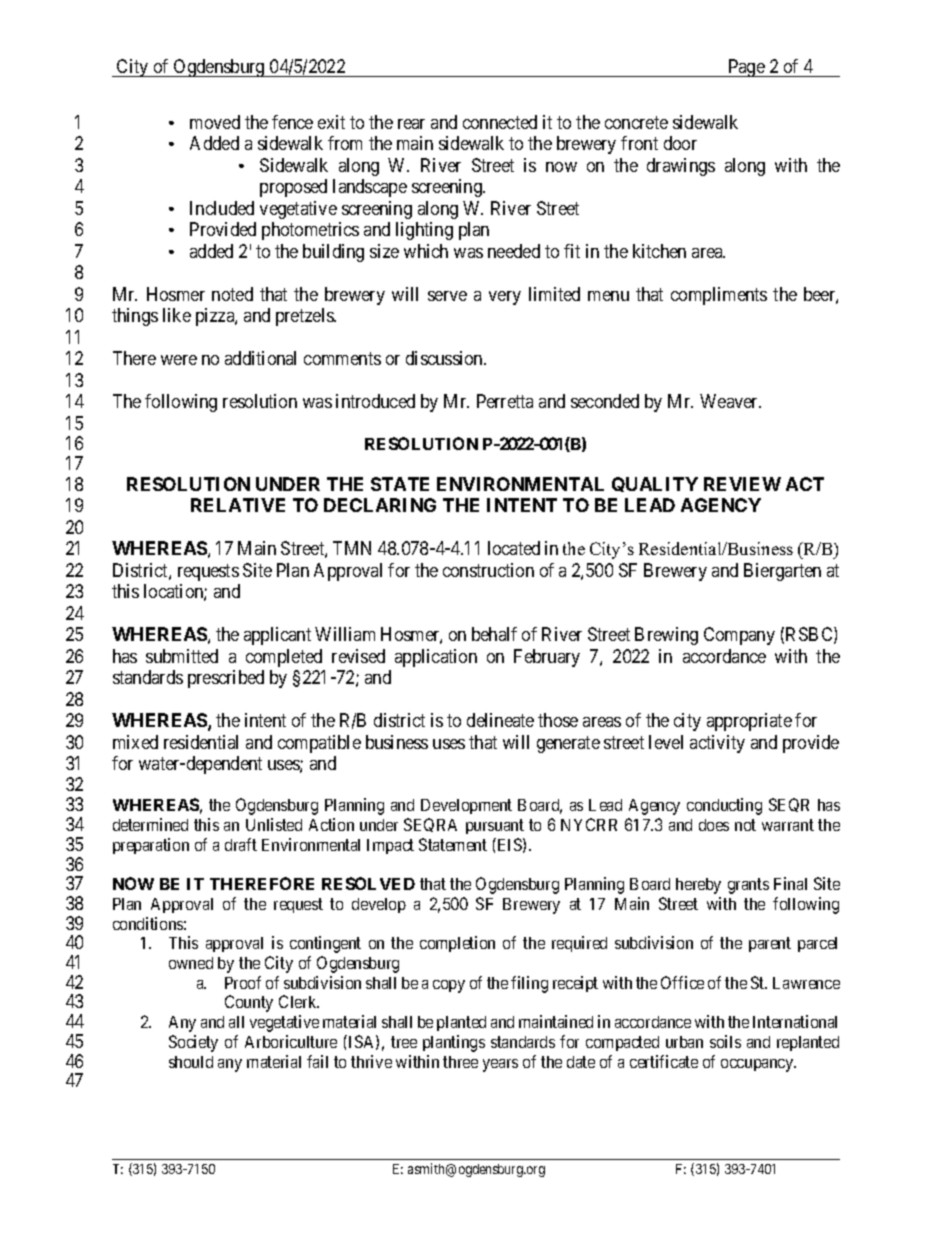  Describe the element at coordinates (500, 122) in the page. I see `connected` at that location.
